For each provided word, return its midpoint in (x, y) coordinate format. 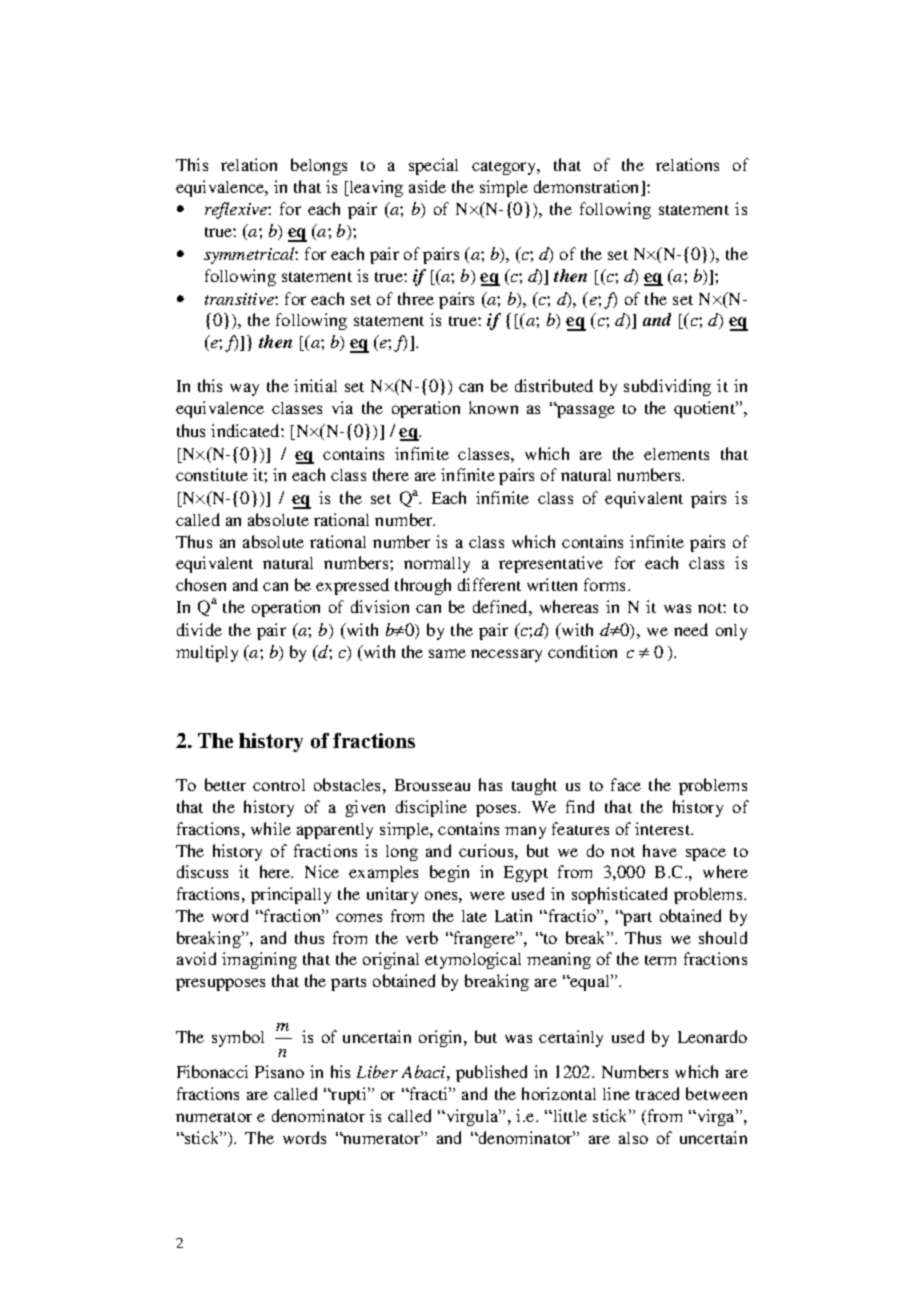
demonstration (588, 188)
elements (676, 454)
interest (664, 828)
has (490, 784)
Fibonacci (212, 1071)
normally (437, 565)
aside (427, 186)
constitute (212, 474)
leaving (375, 188)
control (279, 785)
